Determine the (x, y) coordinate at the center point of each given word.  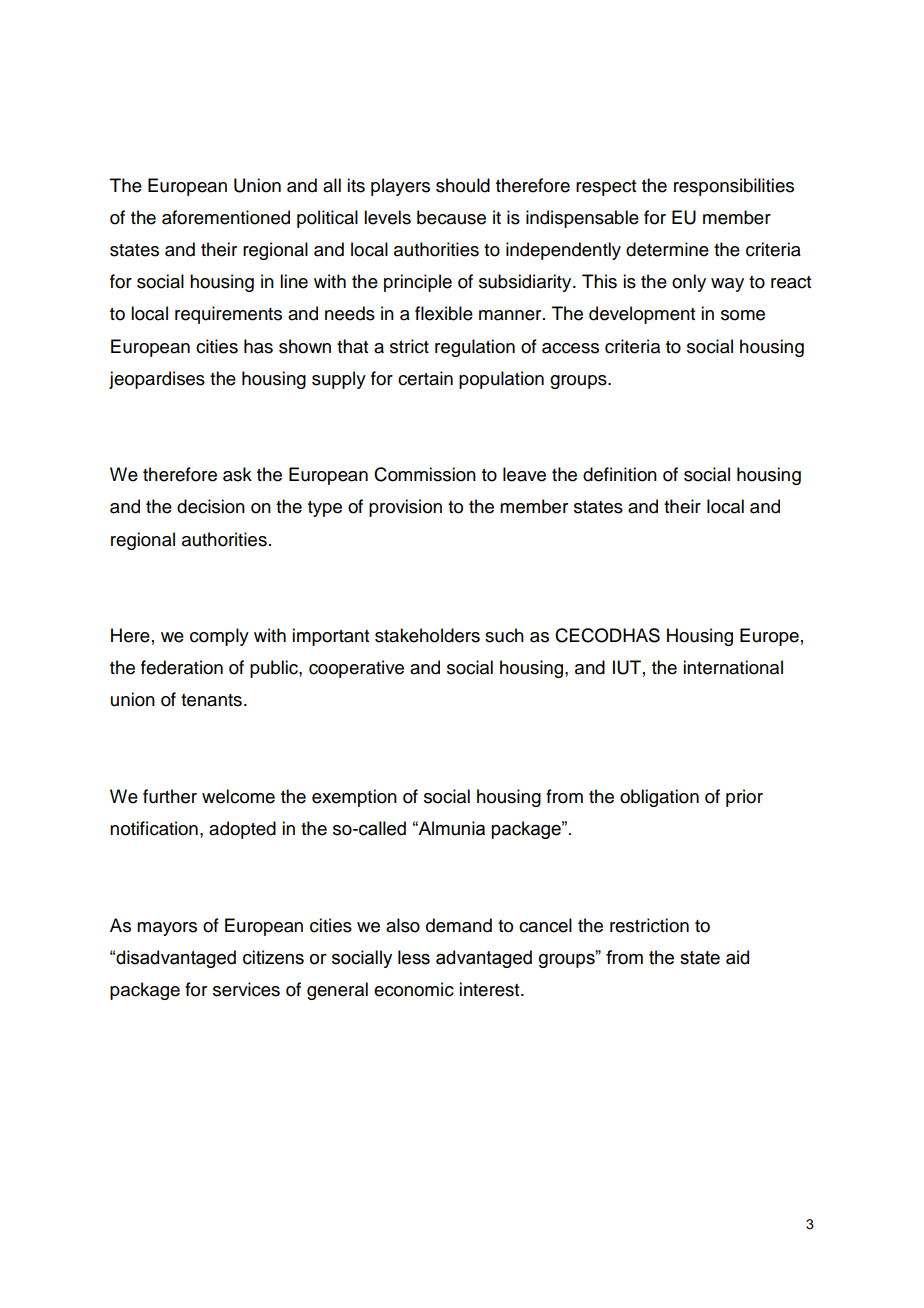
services (246, 989)
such (504, 635)
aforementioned (226, 217)
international (733, 667)
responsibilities (734, 187)
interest (490, 989)
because (451, 217)
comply (219, 637)
